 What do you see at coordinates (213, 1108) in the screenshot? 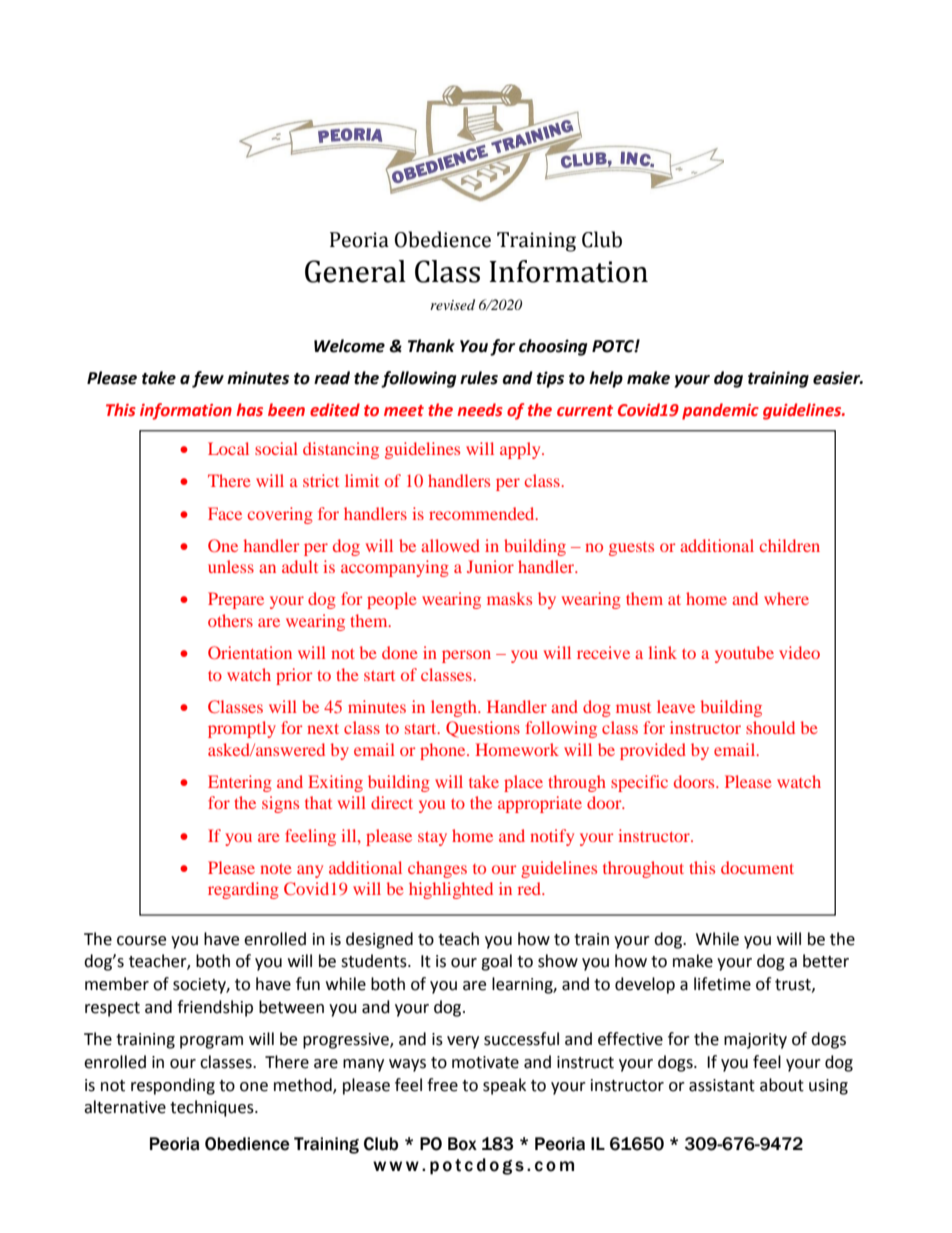
I see `techniques` at bounding box center [213, 1108].
